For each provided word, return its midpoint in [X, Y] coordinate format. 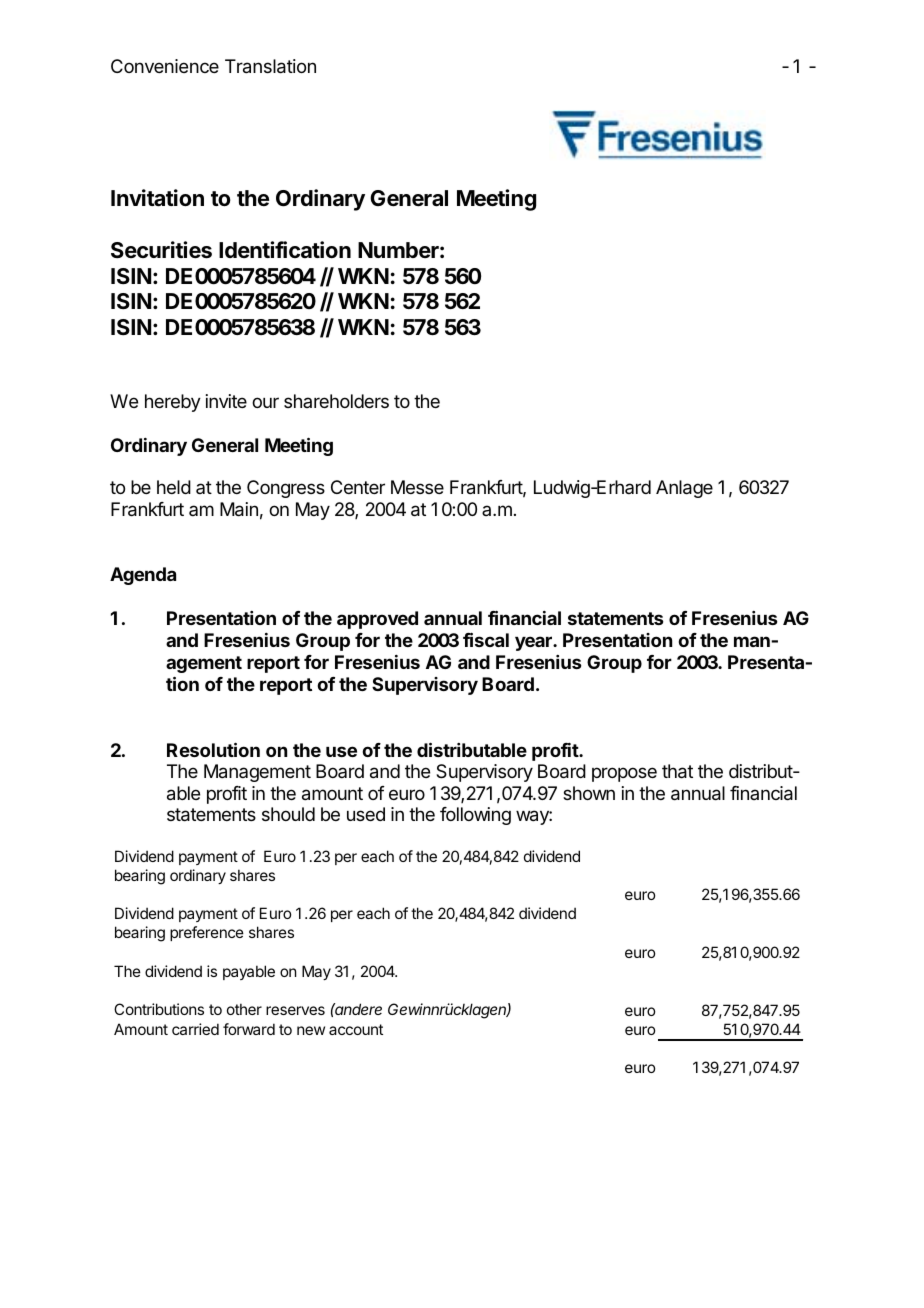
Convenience [165, 66]
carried [195, 1029]
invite [226, 401]
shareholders [336, 401]
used [366, 814]
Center [358, 487]
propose [624, 774]
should [288, 814]
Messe [417, 487]
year [534, 643]
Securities [161, 250]
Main [239, 509]
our [265, 402]
